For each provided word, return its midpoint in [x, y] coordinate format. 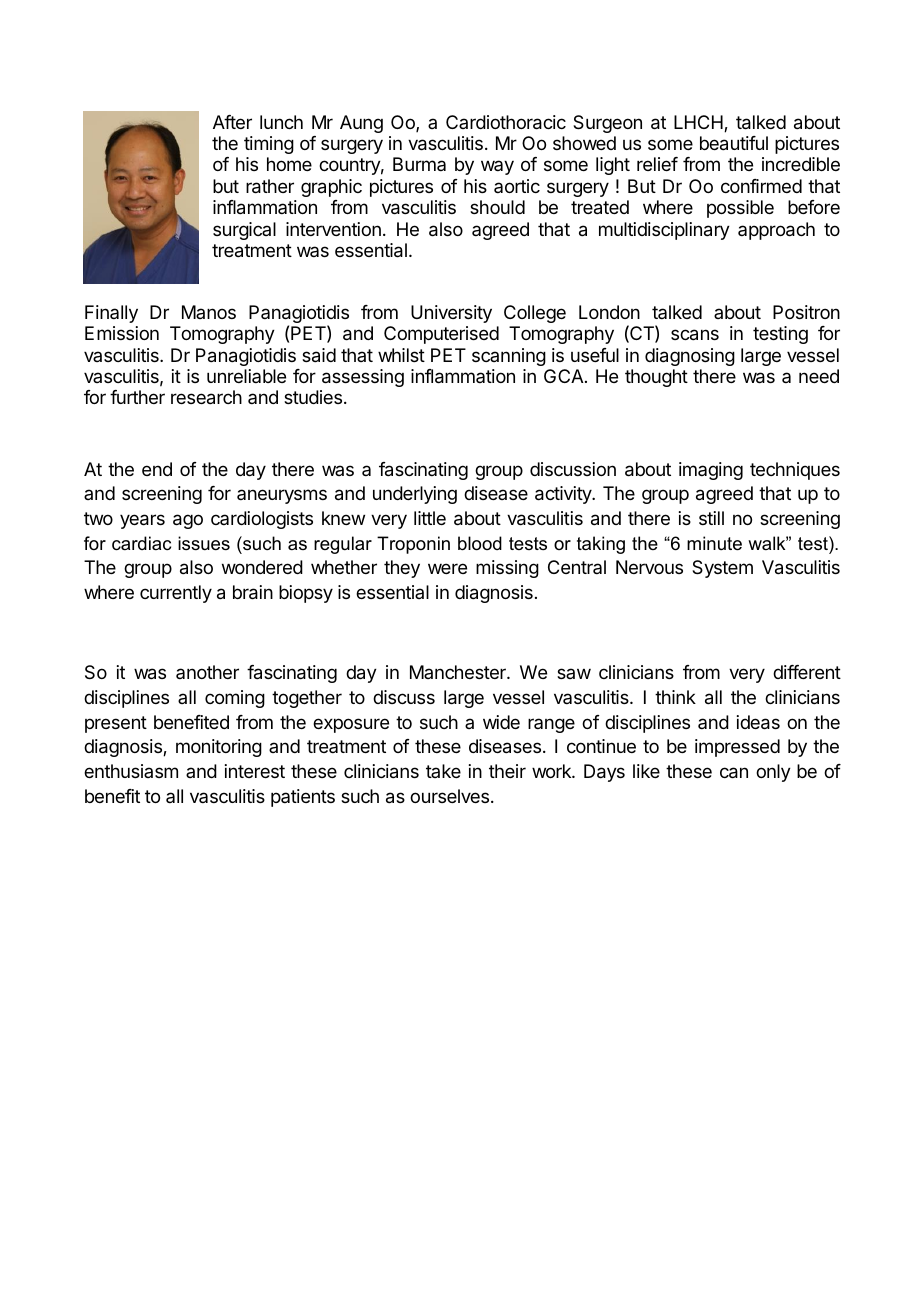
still [711, 518]
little [430, 518]
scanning [509, 357]
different [807, 672]
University [451, 314]
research [206, 397]
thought [656, 378]
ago [188, 521]
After [232, 122]
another [207, 672]
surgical [244, 231]
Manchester [459, 672]
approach [776, 231]
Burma [419, 164]
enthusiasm [131, 771]
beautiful [734, 143]
